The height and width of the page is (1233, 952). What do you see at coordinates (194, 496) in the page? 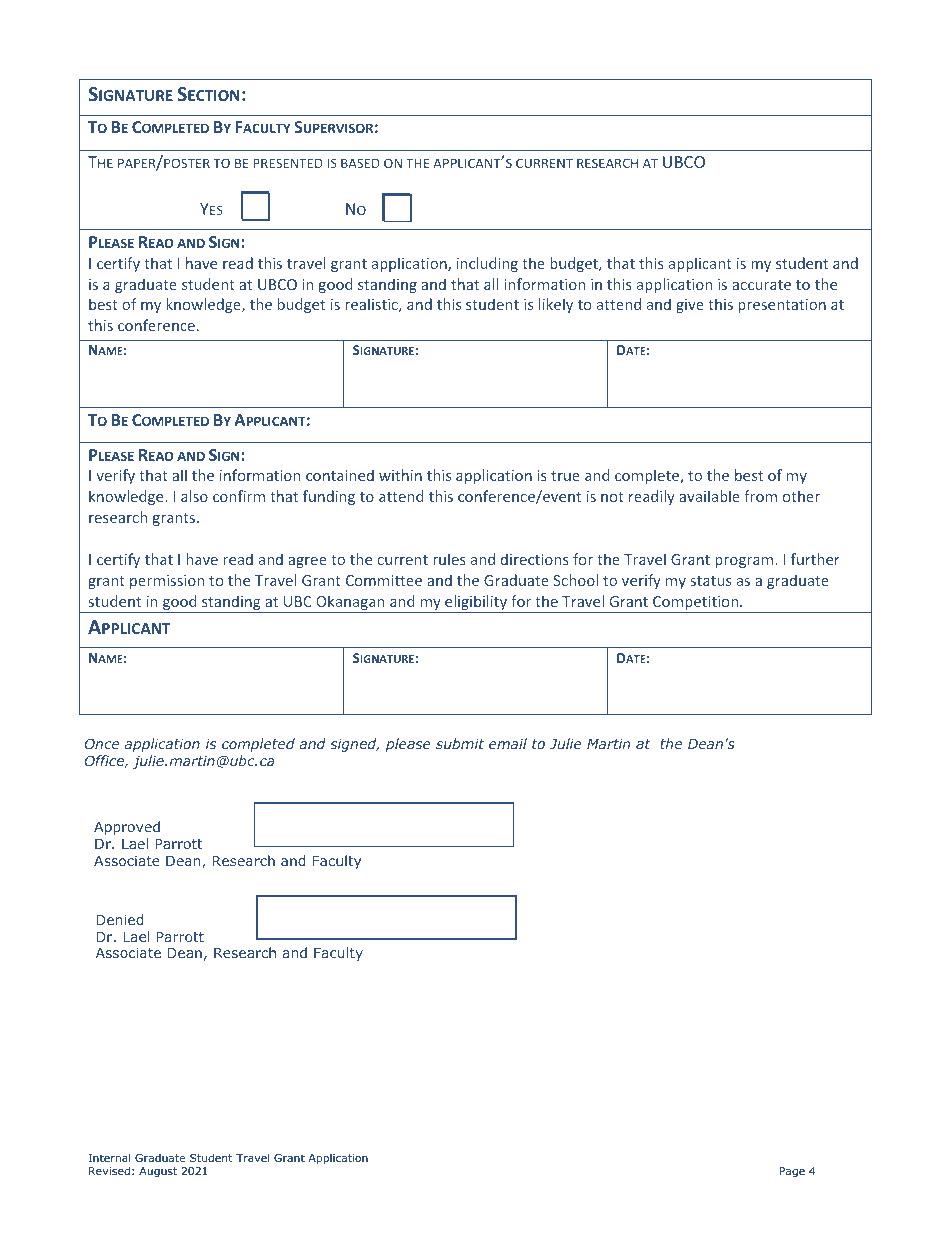
I see `also` at bounding box center [194, 496].
